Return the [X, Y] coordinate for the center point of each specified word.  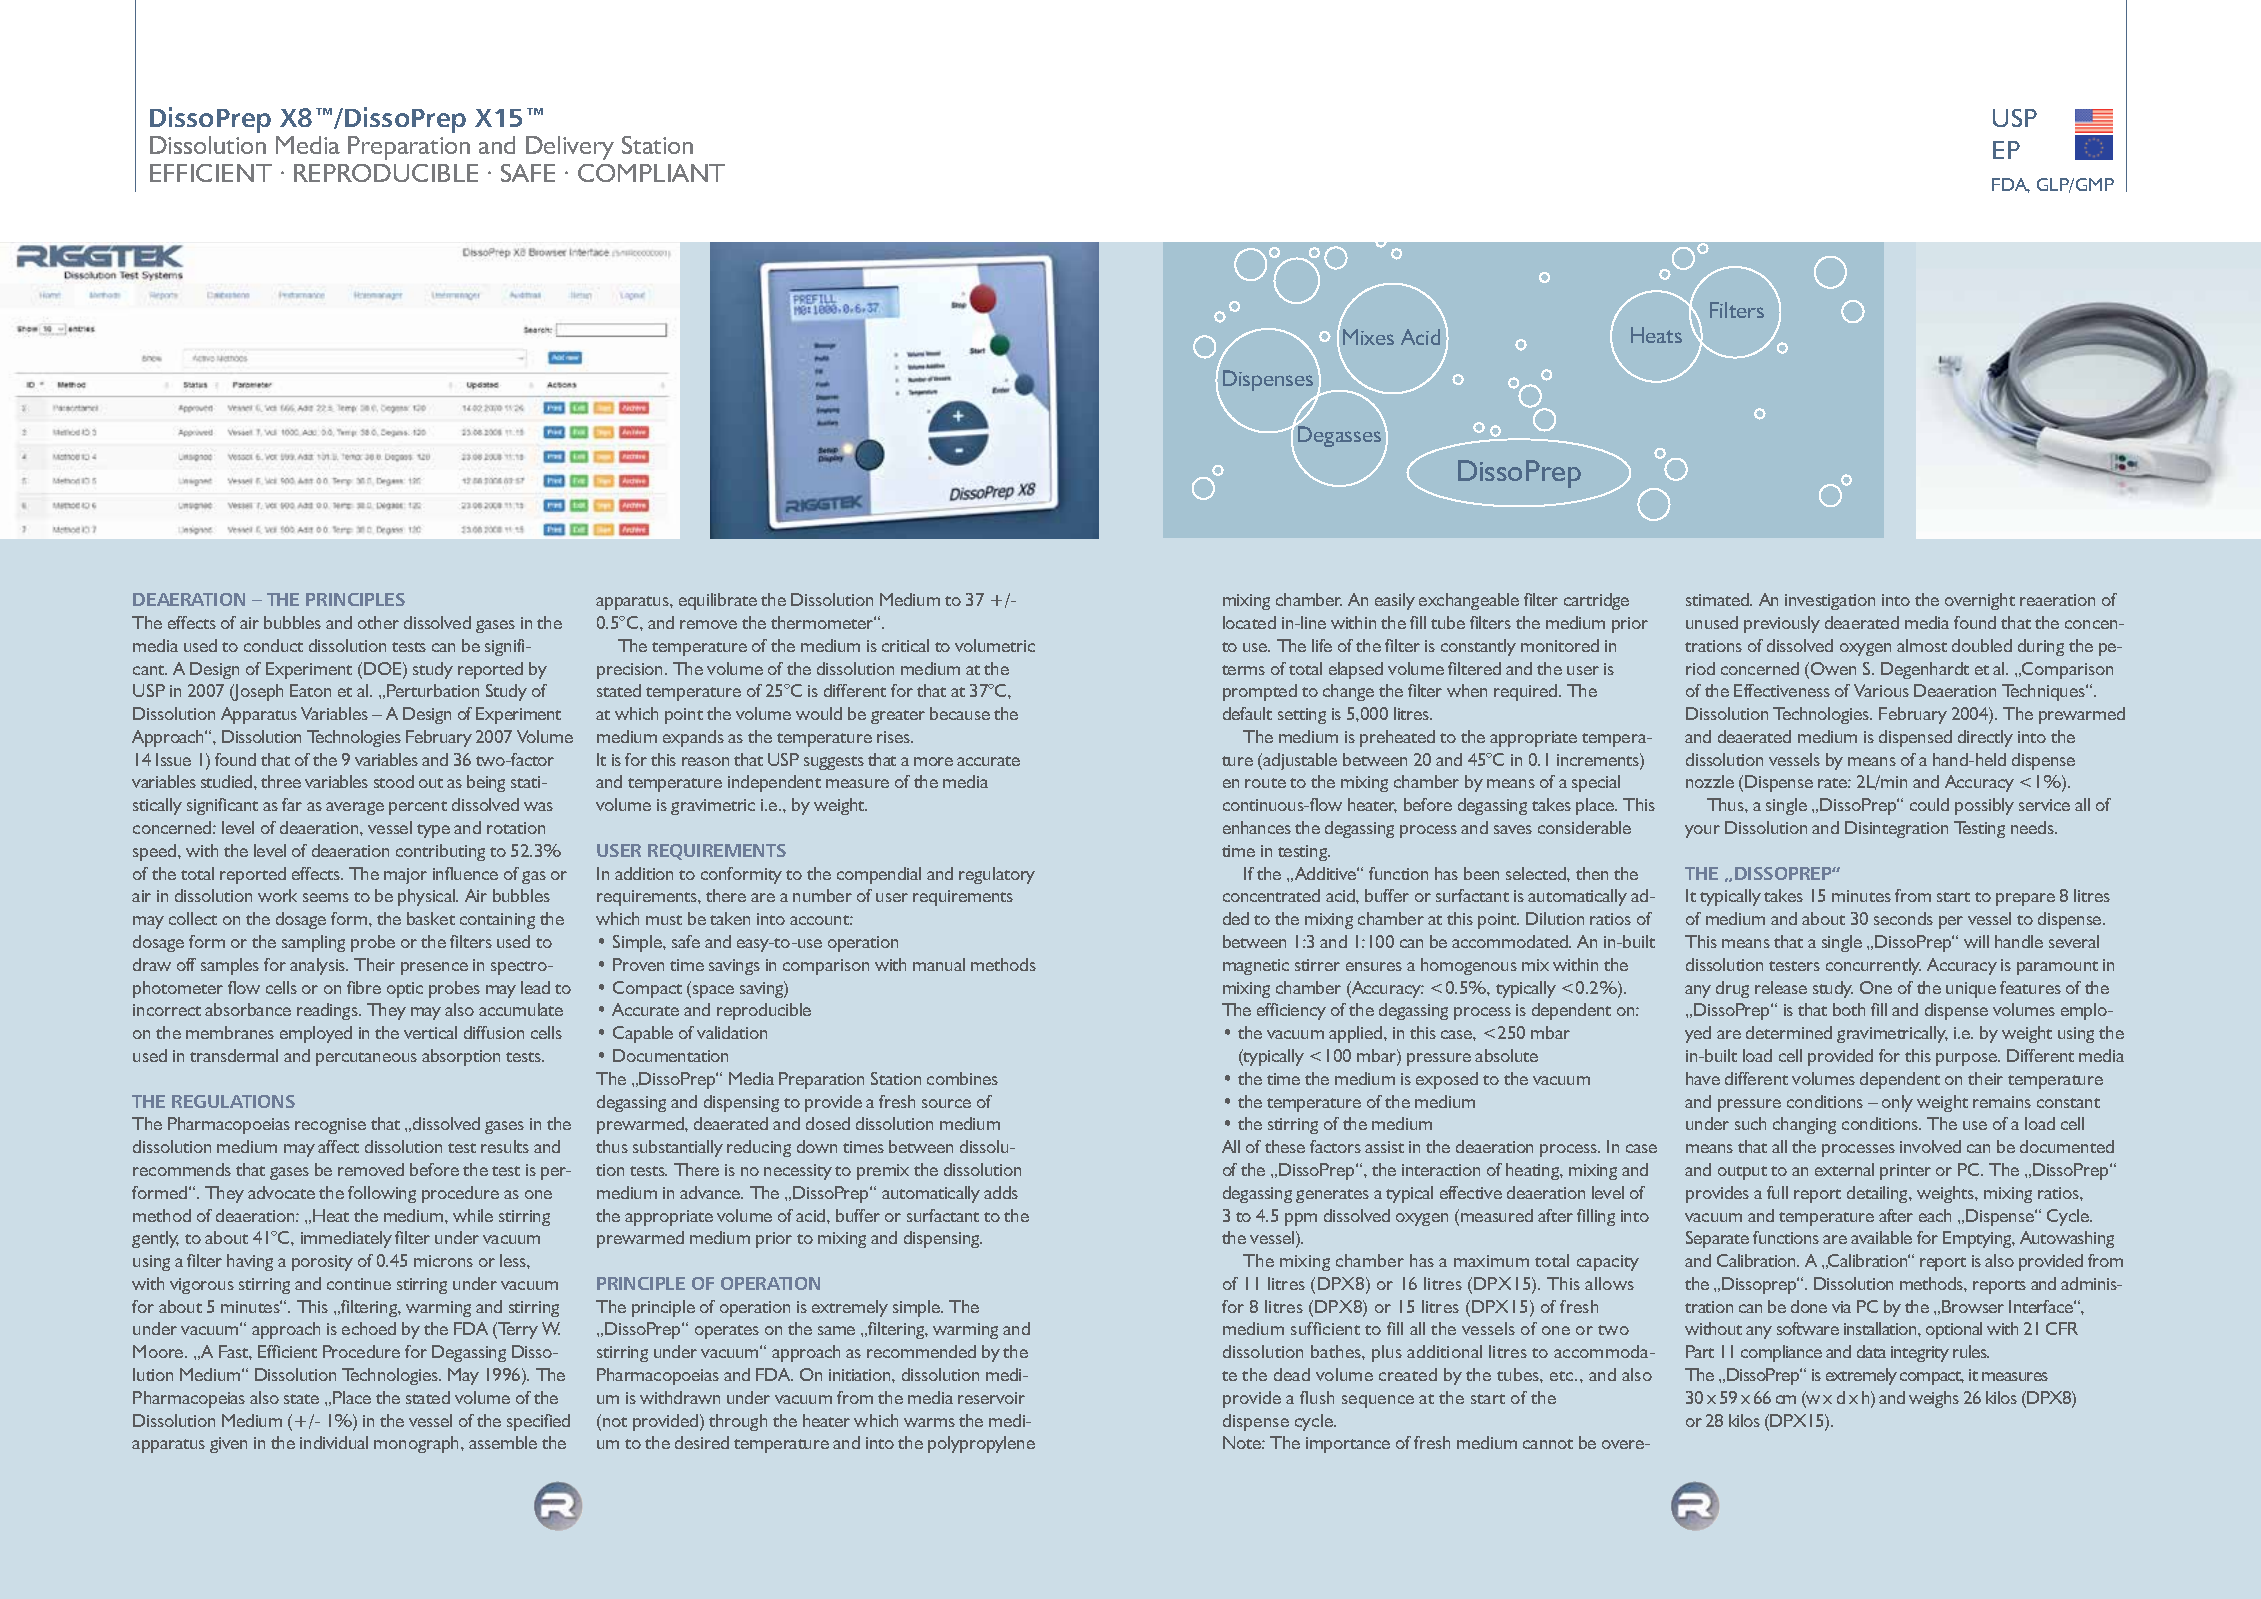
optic [405, 990]
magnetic [1256, 967]
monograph [418, 1444]
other [378, 622]
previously [1782, 624]
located [1249, 622]
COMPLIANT [651, 173]
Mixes [1368, 337]
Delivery [570, 148]
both [1849, 1009]
